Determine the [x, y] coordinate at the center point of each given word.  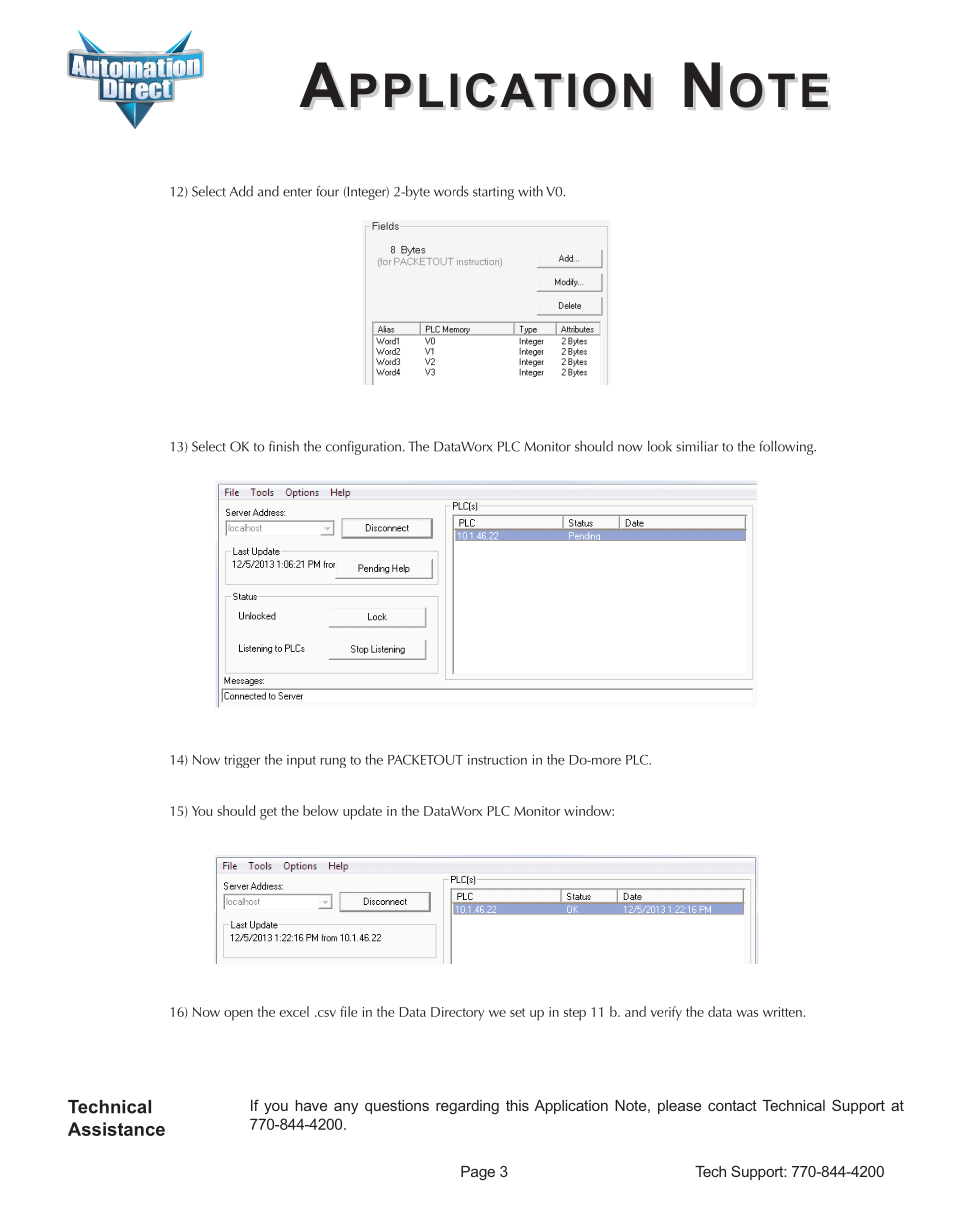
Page [478, 1173]
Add [241, 191]
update [362, 812]
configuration [363, 448]
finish [284, 446]
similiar [697, 446]
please [679, 1107]
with [530, 191]
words [451, 191]
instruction [497, 760]
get [268, 813]
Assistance [116, 1129]
